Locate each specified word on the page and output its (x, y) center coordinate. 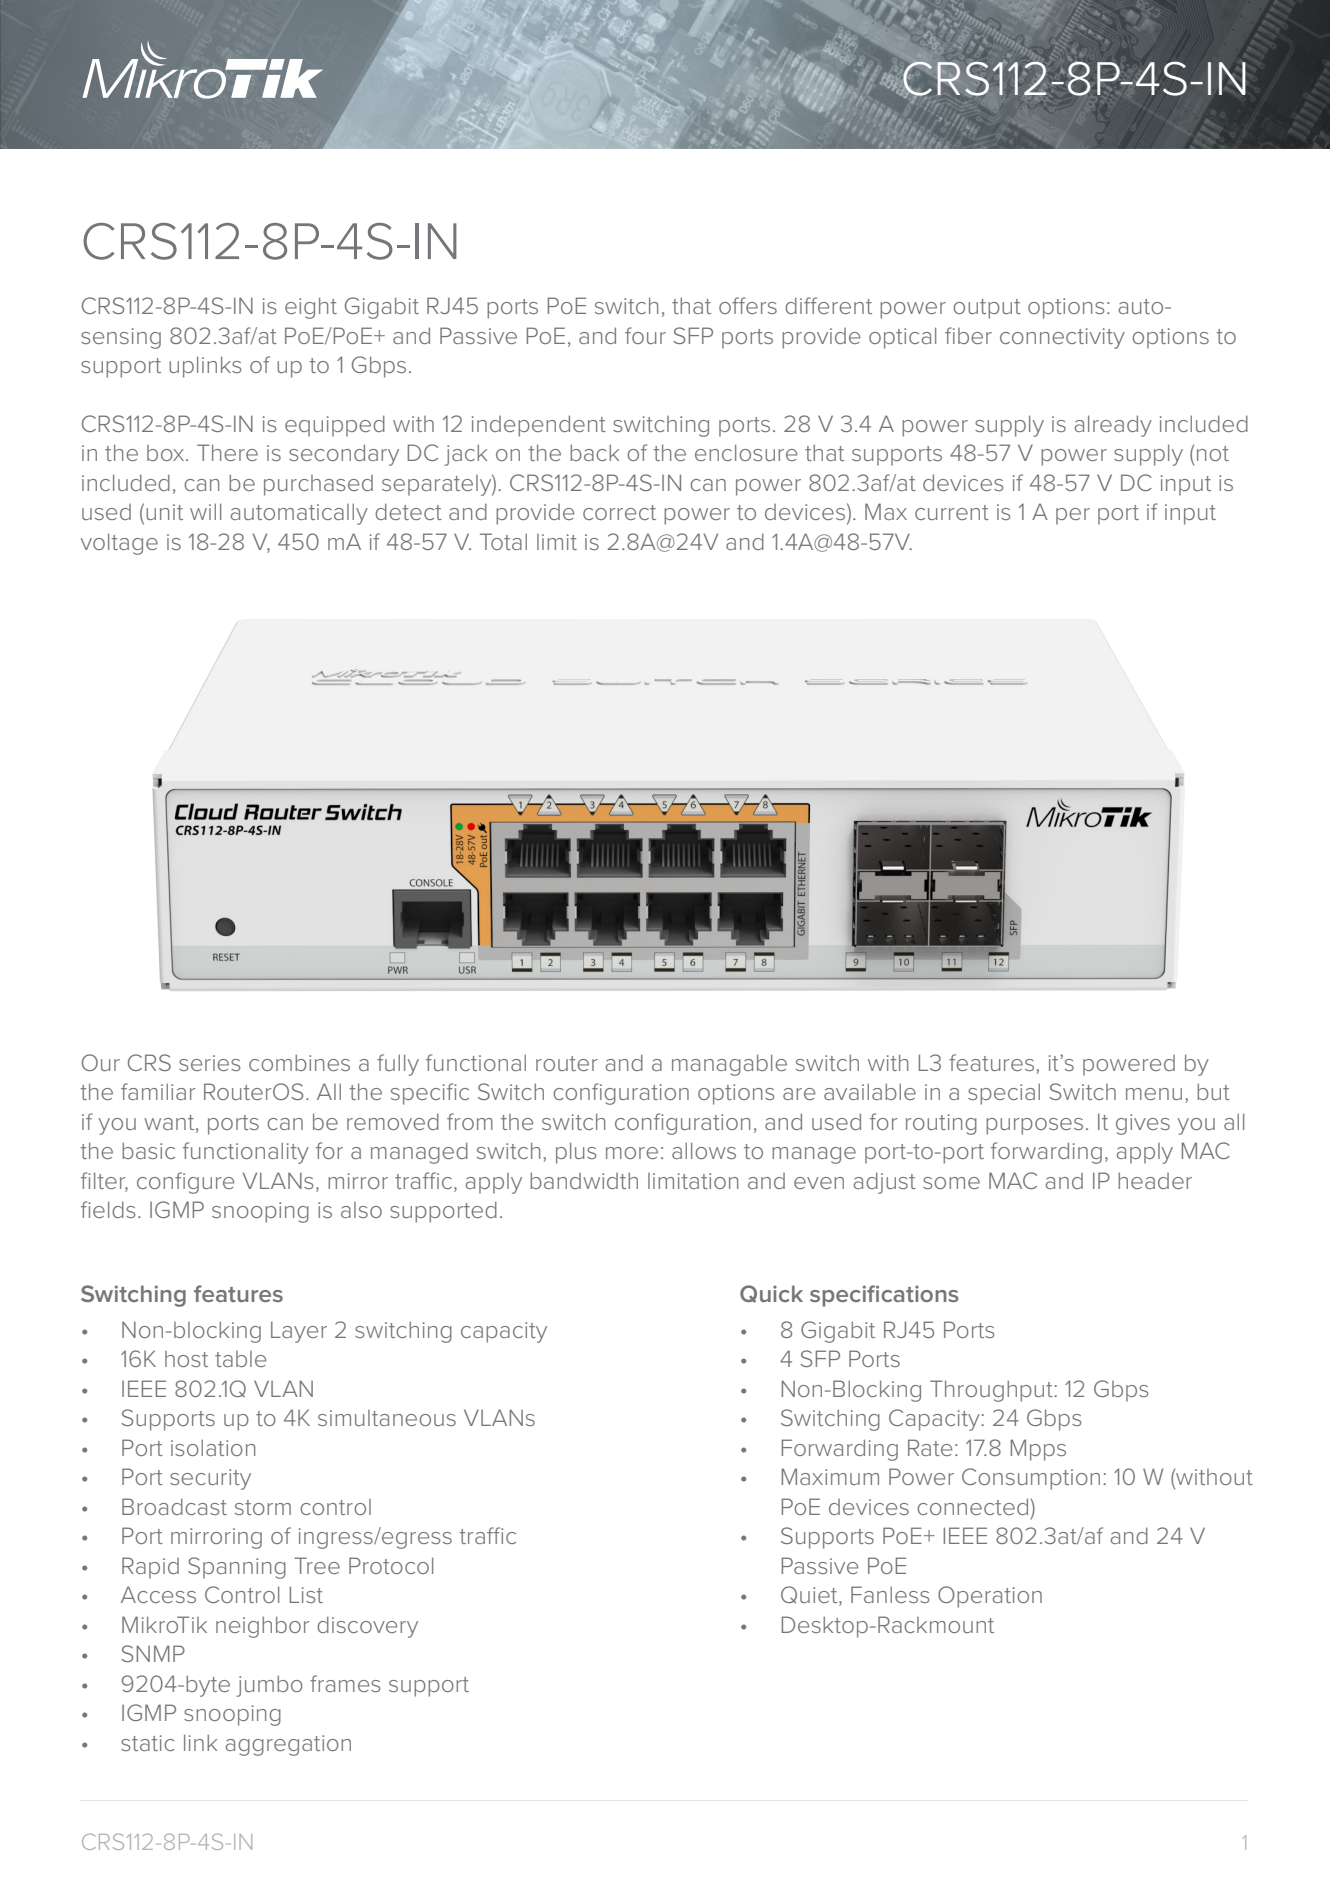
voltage (119, 544)
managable (729, 1065)
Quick (771, 1294)
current (952, 512)
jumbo (269, 1686)
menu (1154, 1094)
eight (311, 308)
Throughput (991, 1391)
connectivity (1062, 338)
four (645, 335)
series (209, 1063)
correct (619, 512)
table (240, 1359)
